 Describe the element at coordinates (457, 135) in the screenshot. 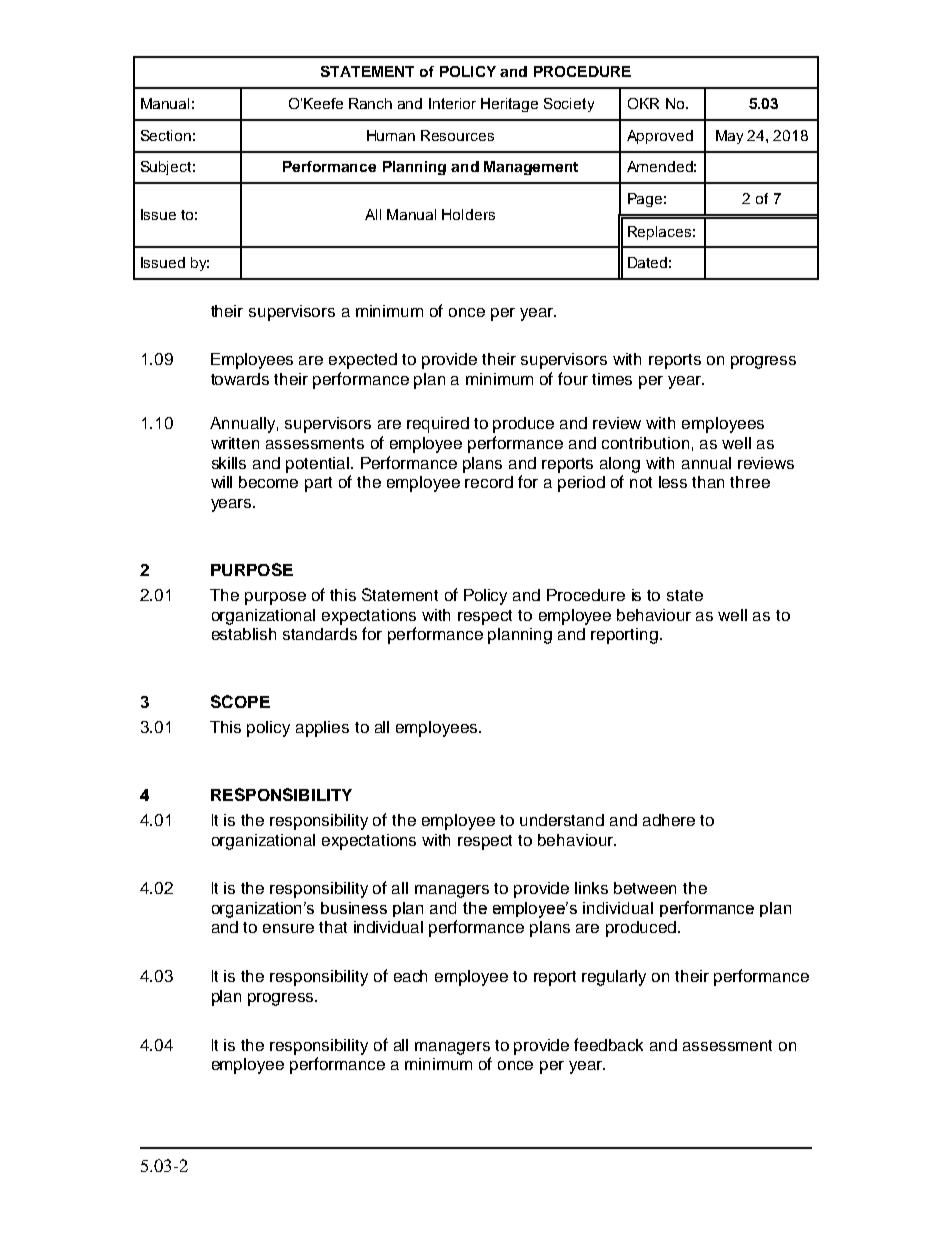

I see `Resources` at that location.
